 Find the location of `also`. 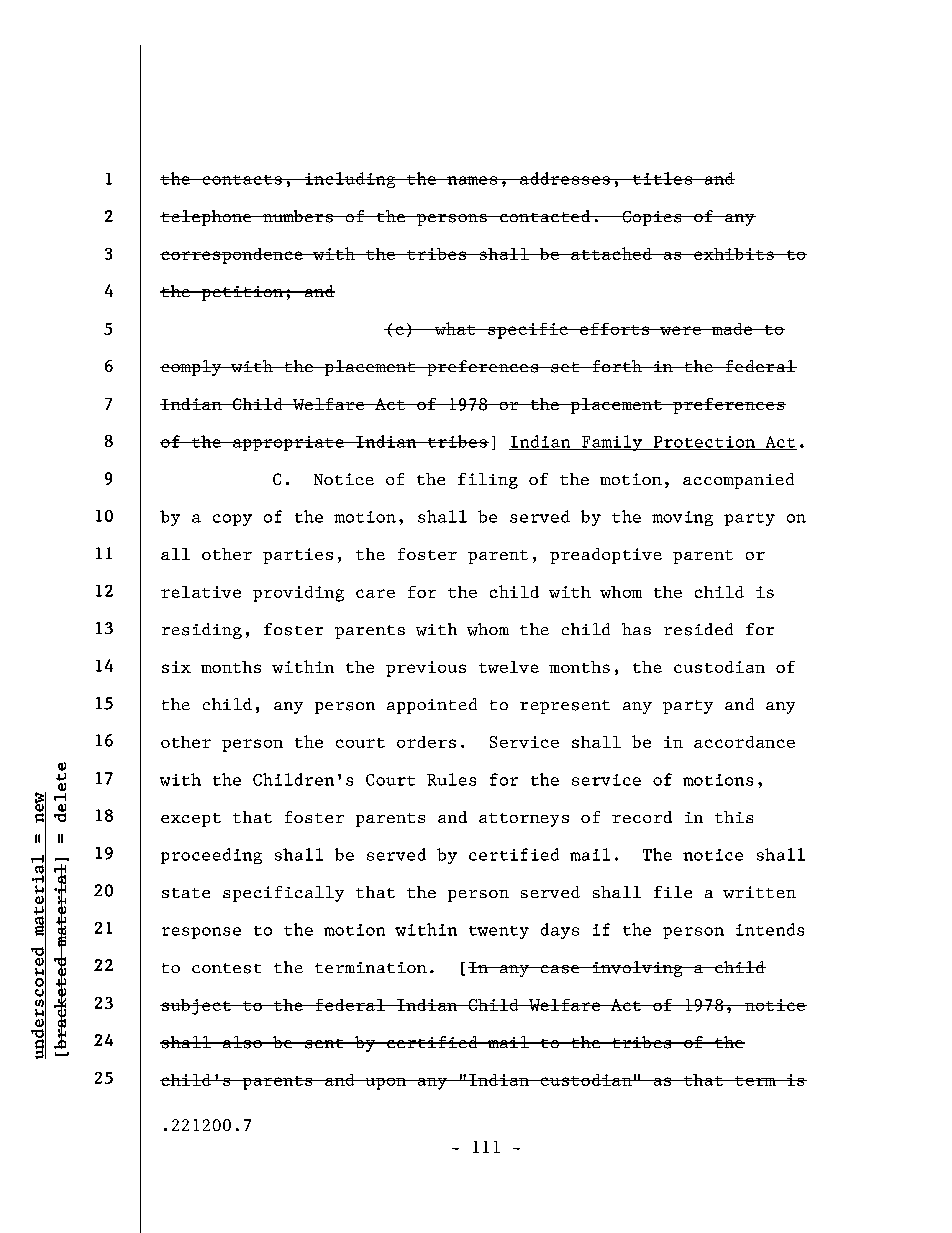

also is located at coordinates (242, 1042).
